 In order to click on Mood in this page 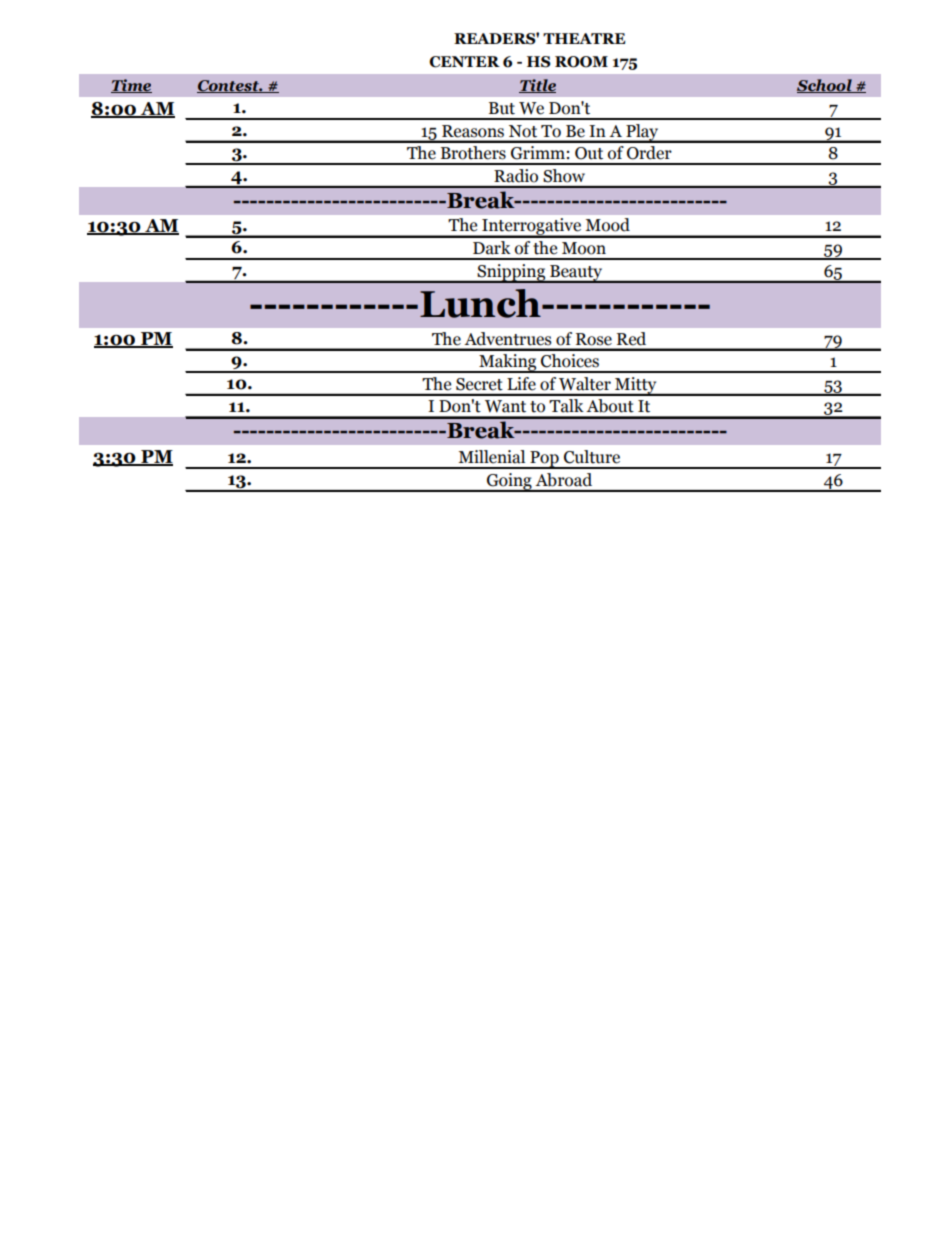, I will do `click(608, 224)`.
